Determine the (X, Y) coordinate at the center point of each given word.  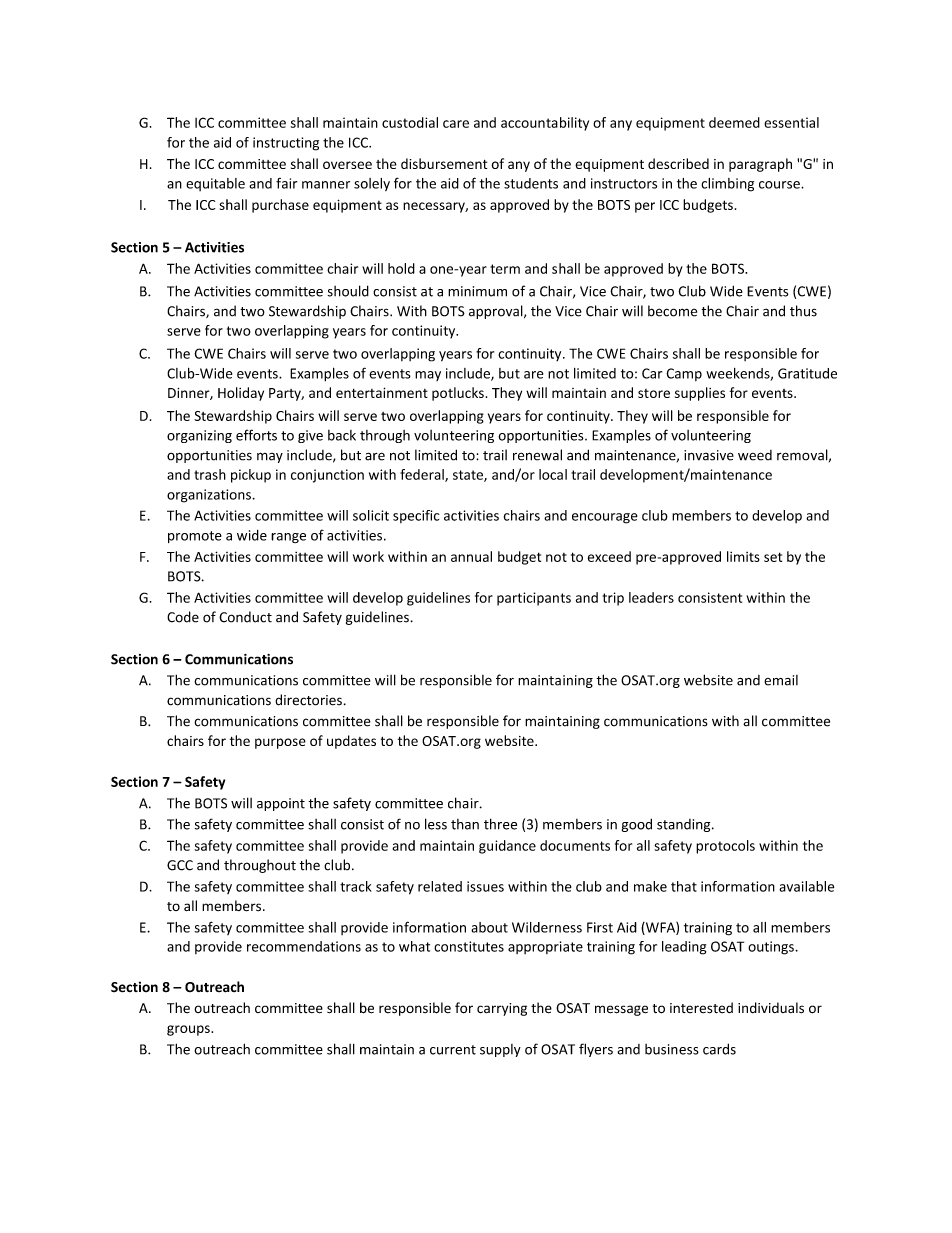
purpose (280, 743)
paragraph (760, 165)
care (456, 124)
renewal (537, 455)
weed (755, 455)
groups (189, 1030)
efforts (256, 435)
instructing (286, 144)
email (781, 680)
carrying (502, 1009)
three (500, 824)
